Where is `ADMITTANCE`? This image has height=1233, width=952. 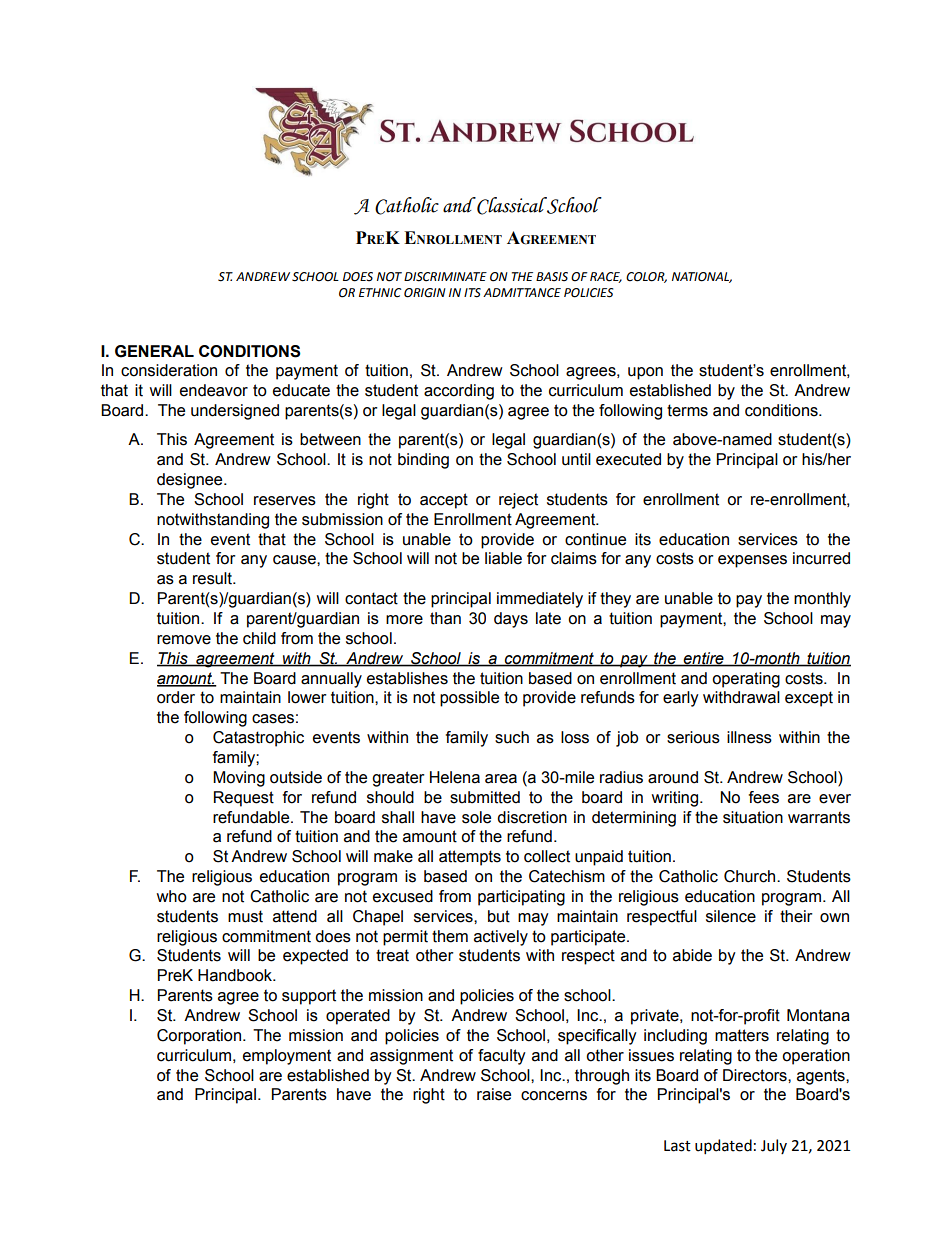
ADMITTANCE is located at coordinates (522, 293).
